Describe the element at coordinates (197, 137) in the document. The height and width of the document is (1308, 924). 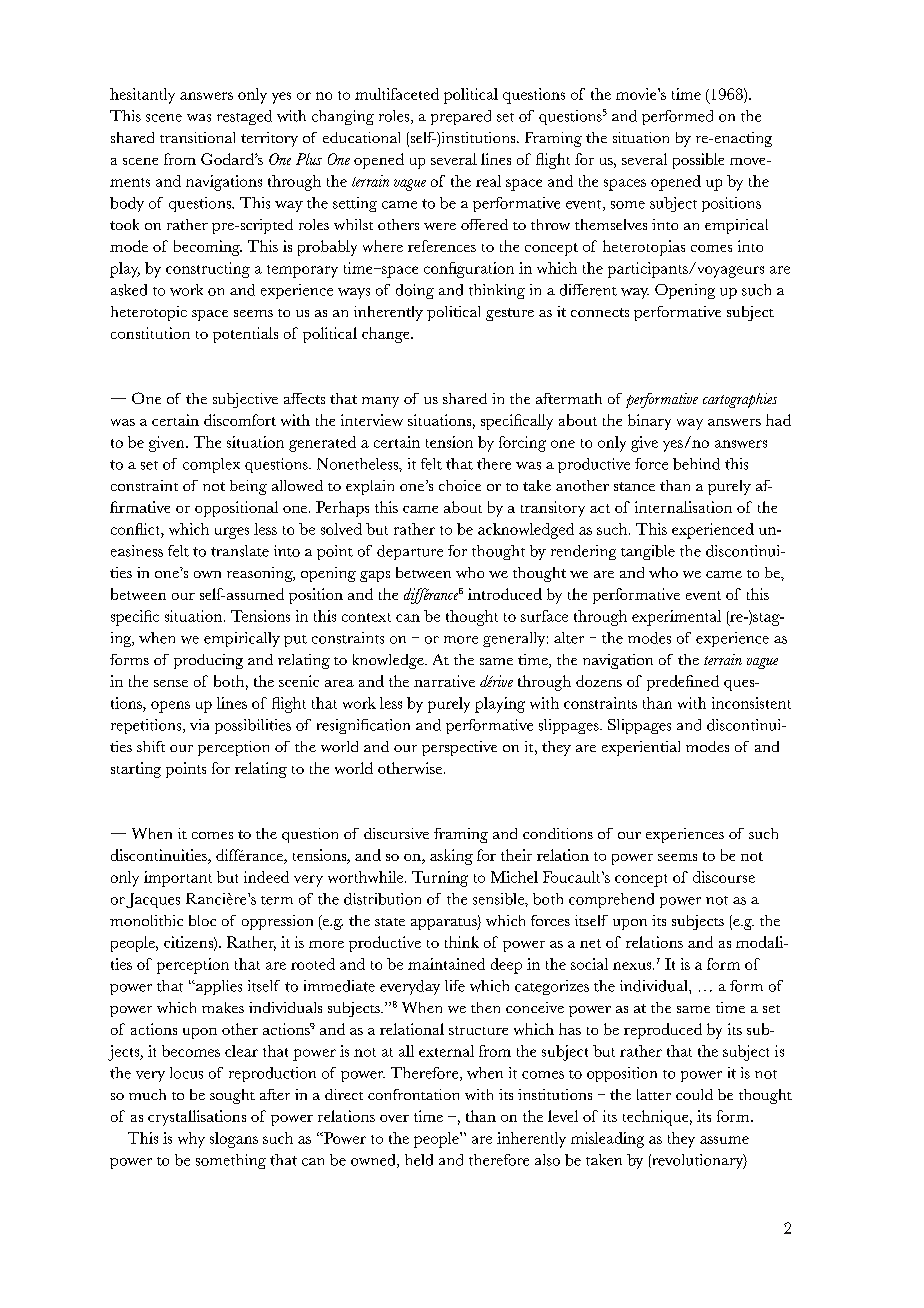
I see `transitional` at that location.
